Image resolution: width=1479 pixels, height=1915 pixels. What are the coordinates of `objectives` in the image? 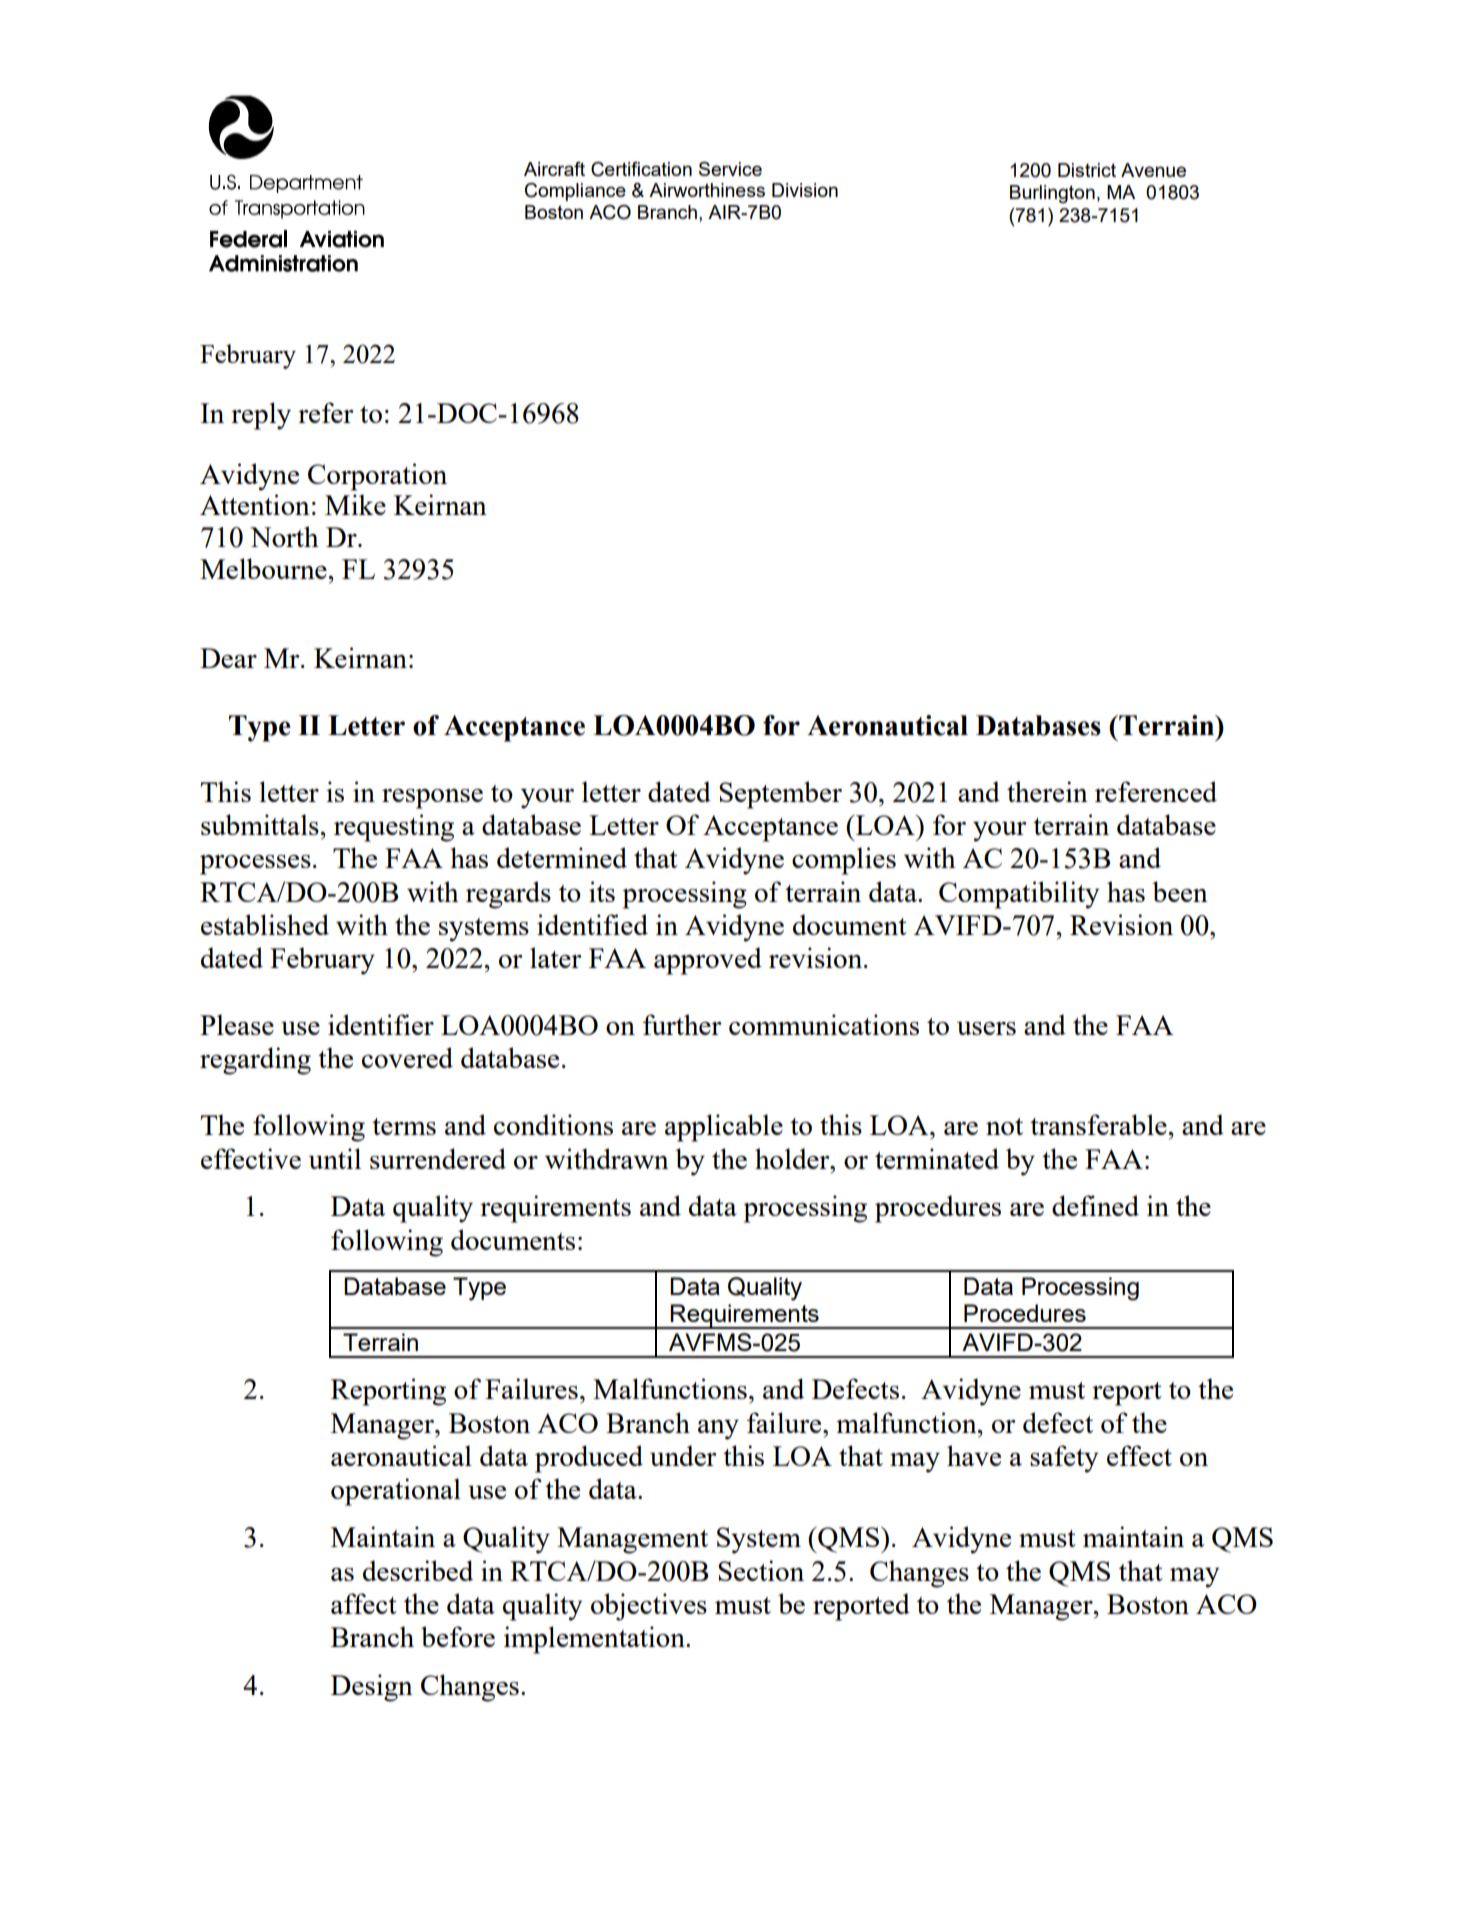 It's located at (649, 1607).
